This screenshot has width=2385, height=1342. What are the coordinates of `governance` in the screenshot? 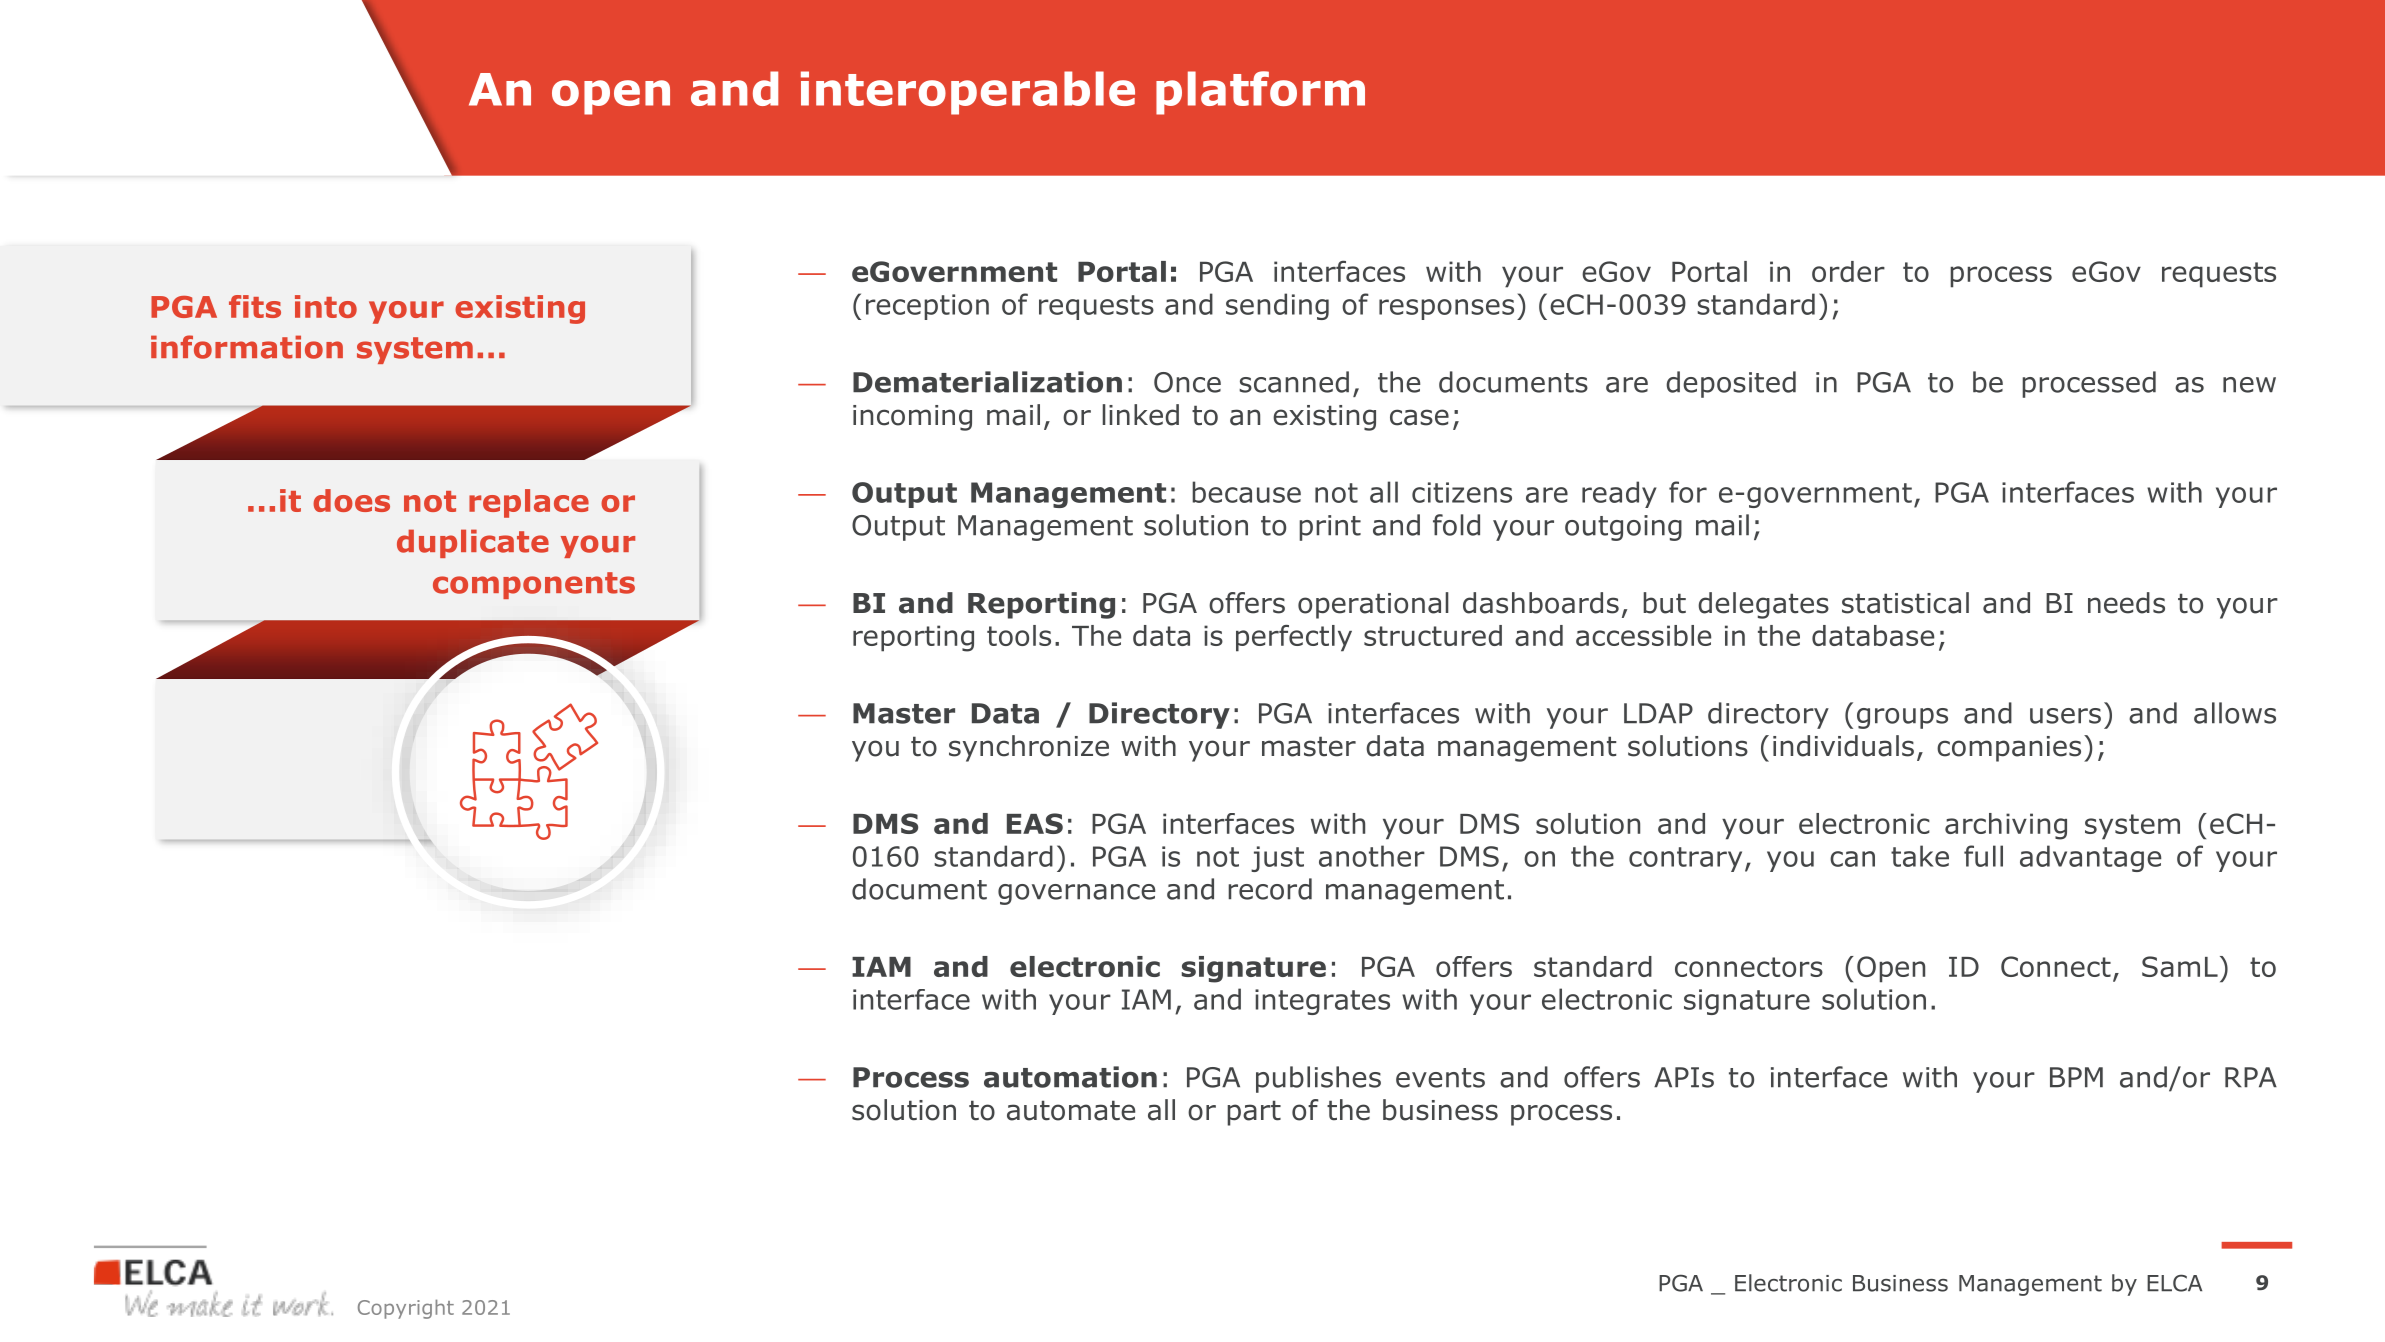 It's located at (1076, 894).
